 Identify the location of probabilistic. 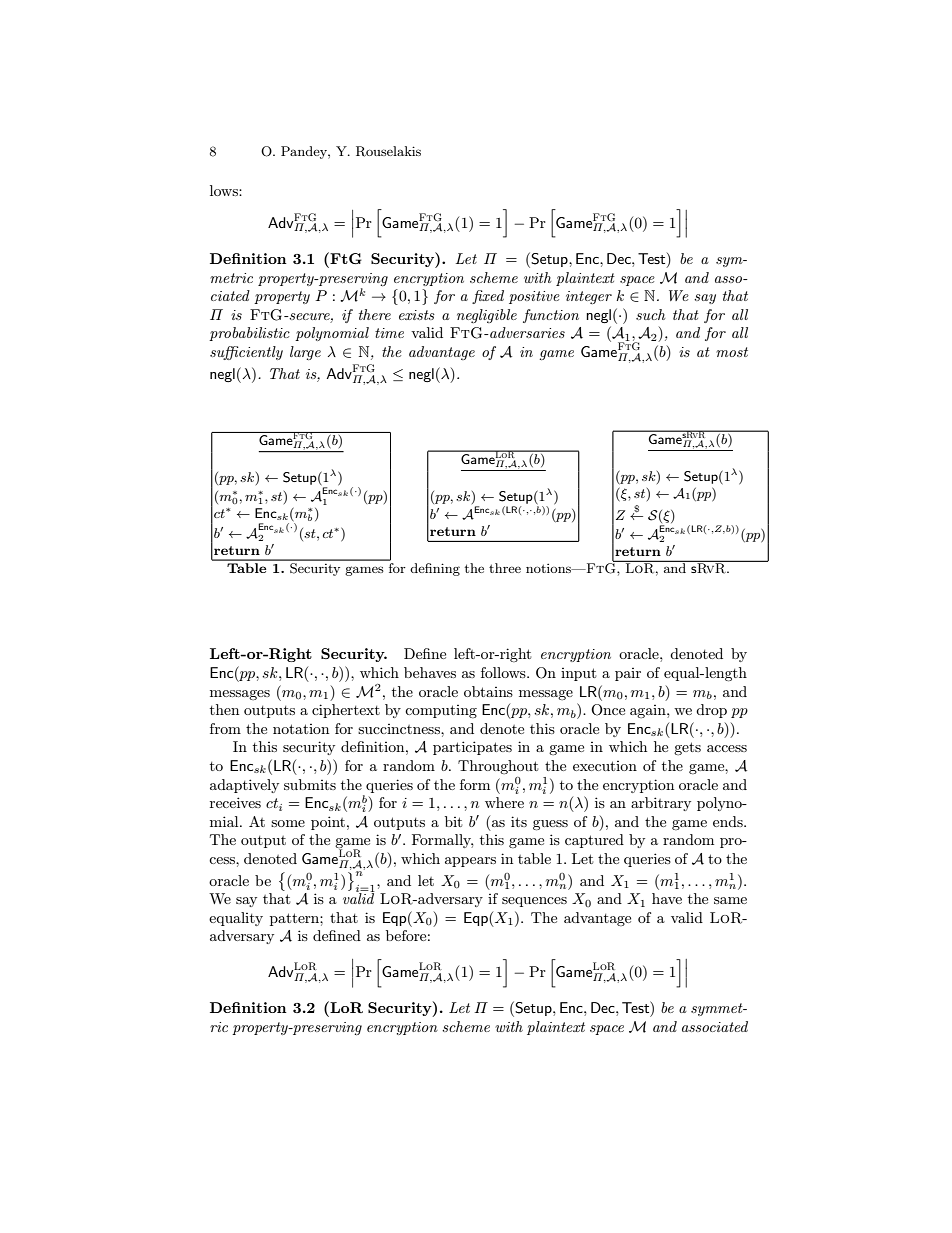
(249, 334).
